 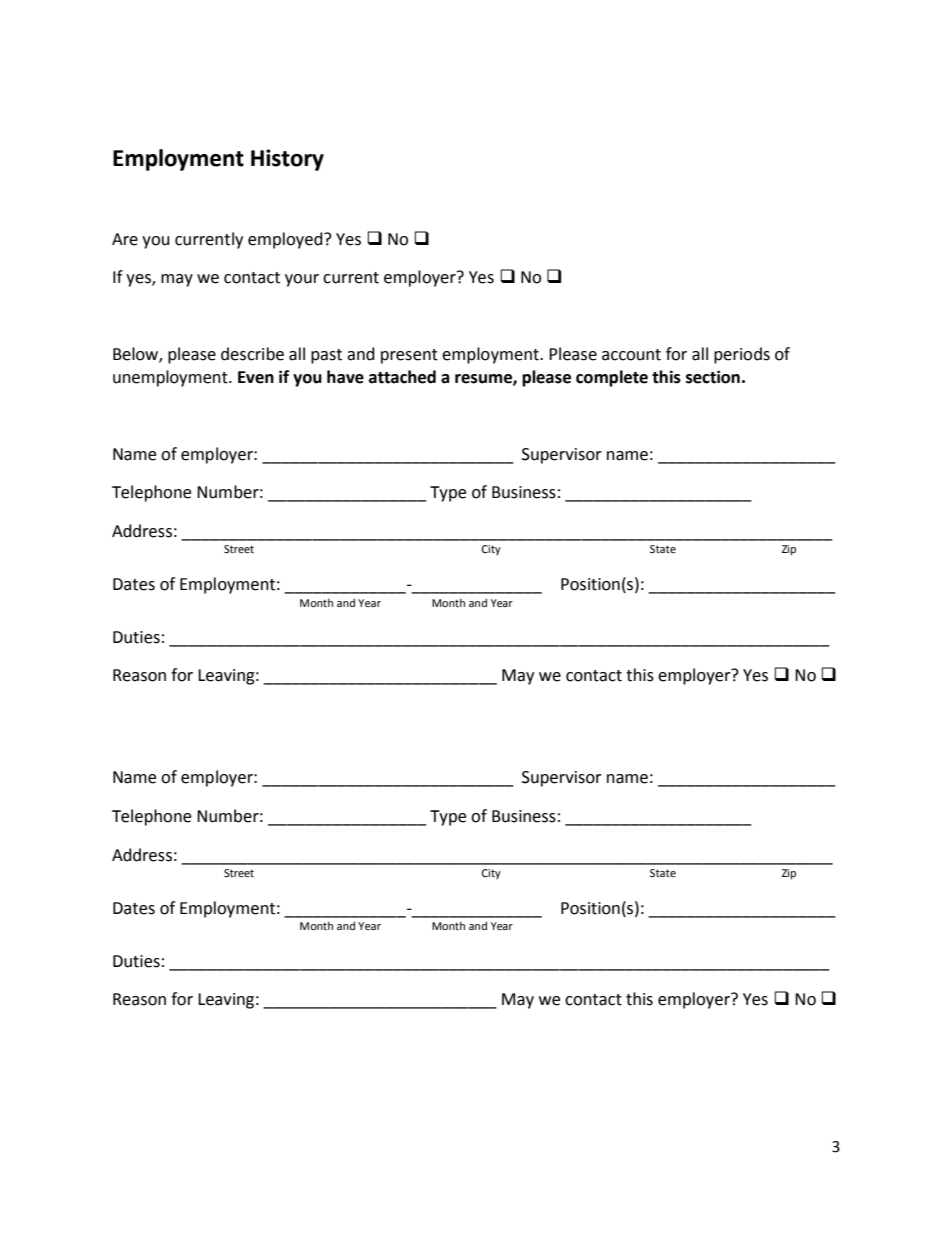 What do you see at coordinates (286, 240) in the page?
I see `employed` at bounding box center [286, 240].
